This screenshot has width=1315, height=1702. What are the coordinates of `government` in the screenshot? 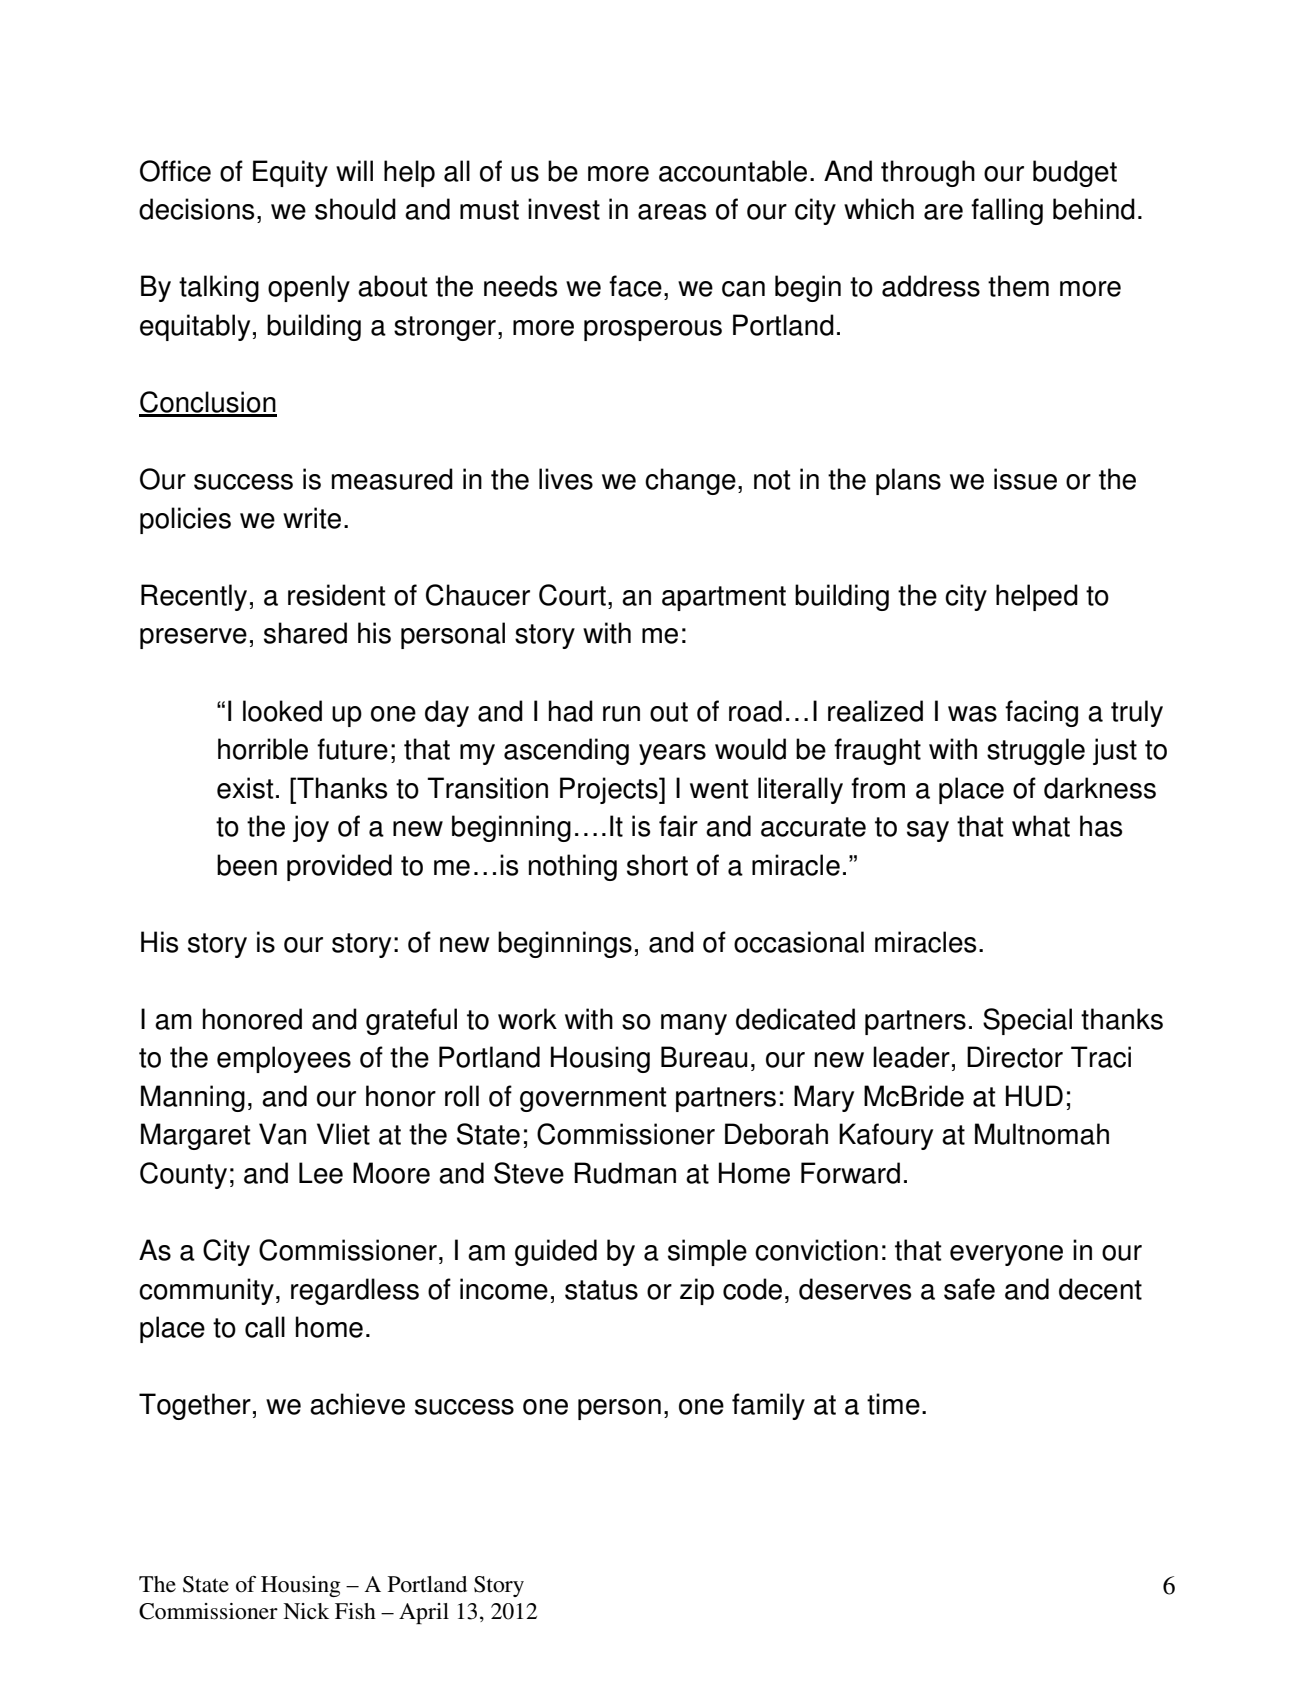 It's located at (593, 1099).
